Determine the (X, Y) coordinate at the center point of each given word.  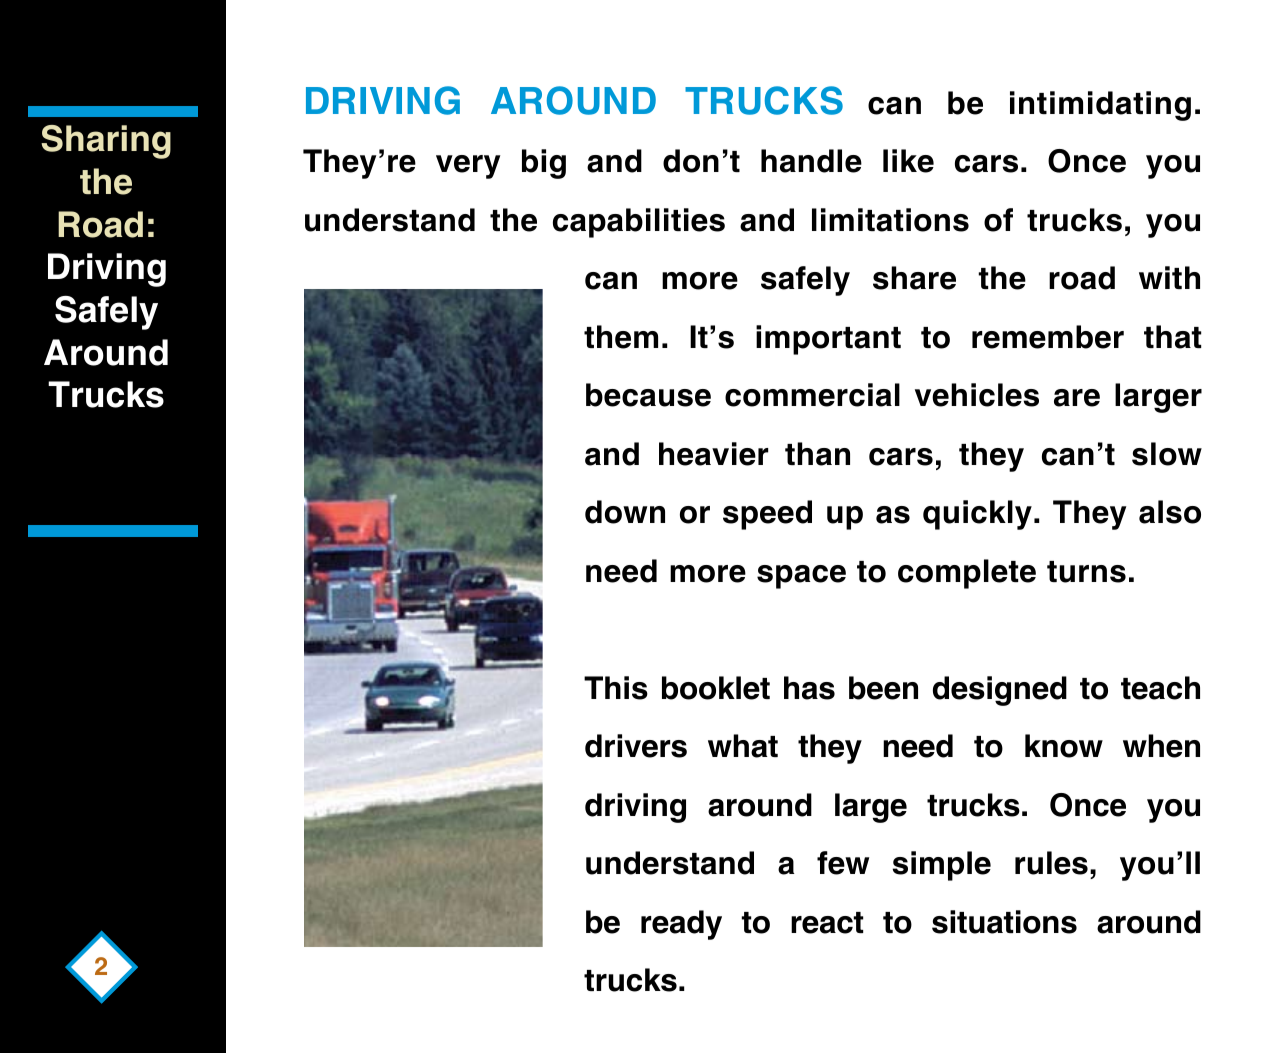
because (648, 395)
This (616, 688)
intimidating (1100, 106)
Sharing (106, 142)
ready (681, 925)
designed (1000, 691)
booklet (716, 688)
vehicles (977, 395)
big (544, 164)
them (621, 337)
